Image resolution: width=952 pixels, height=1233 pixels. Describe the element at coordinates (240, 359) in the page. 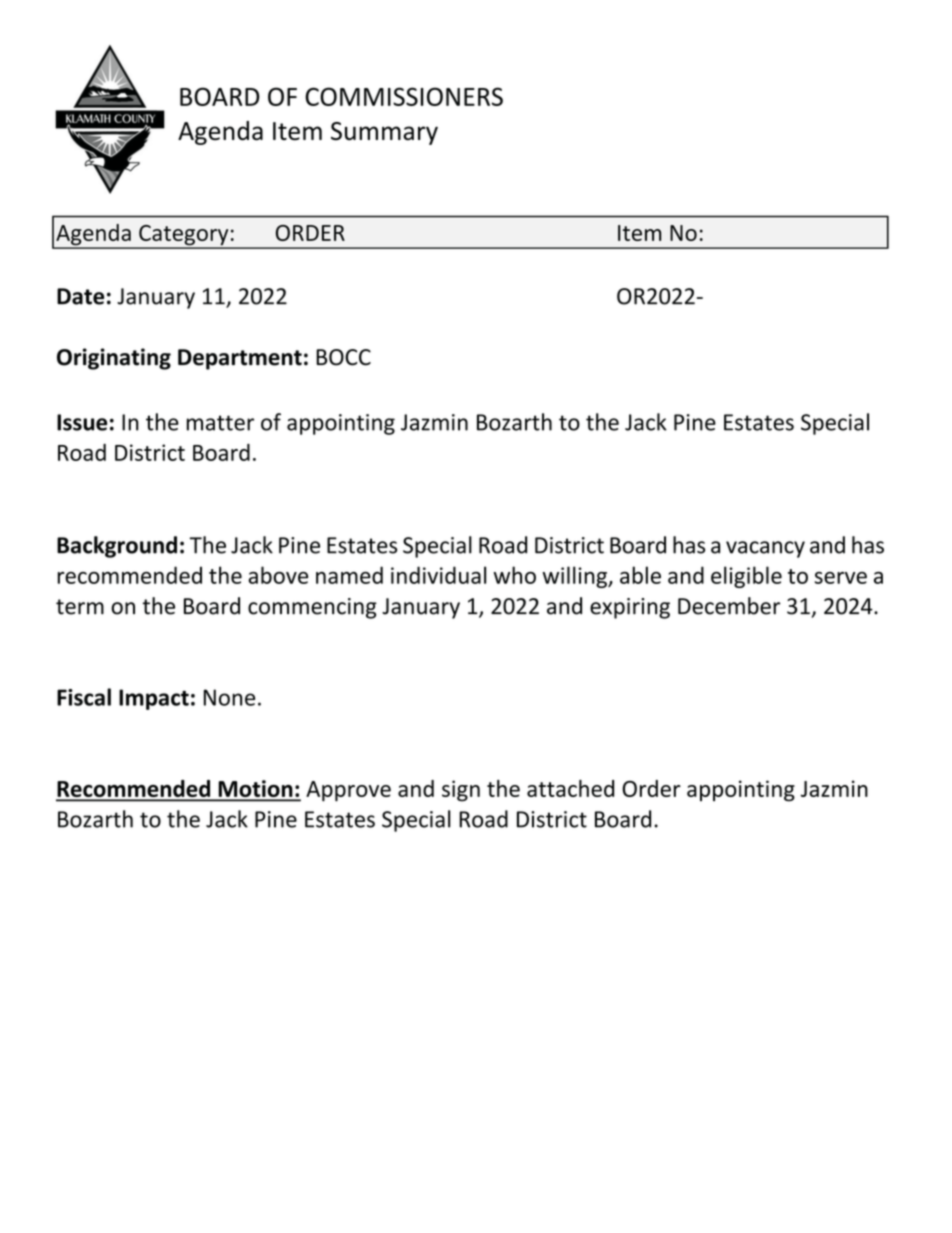

I see `Department` at that location.
